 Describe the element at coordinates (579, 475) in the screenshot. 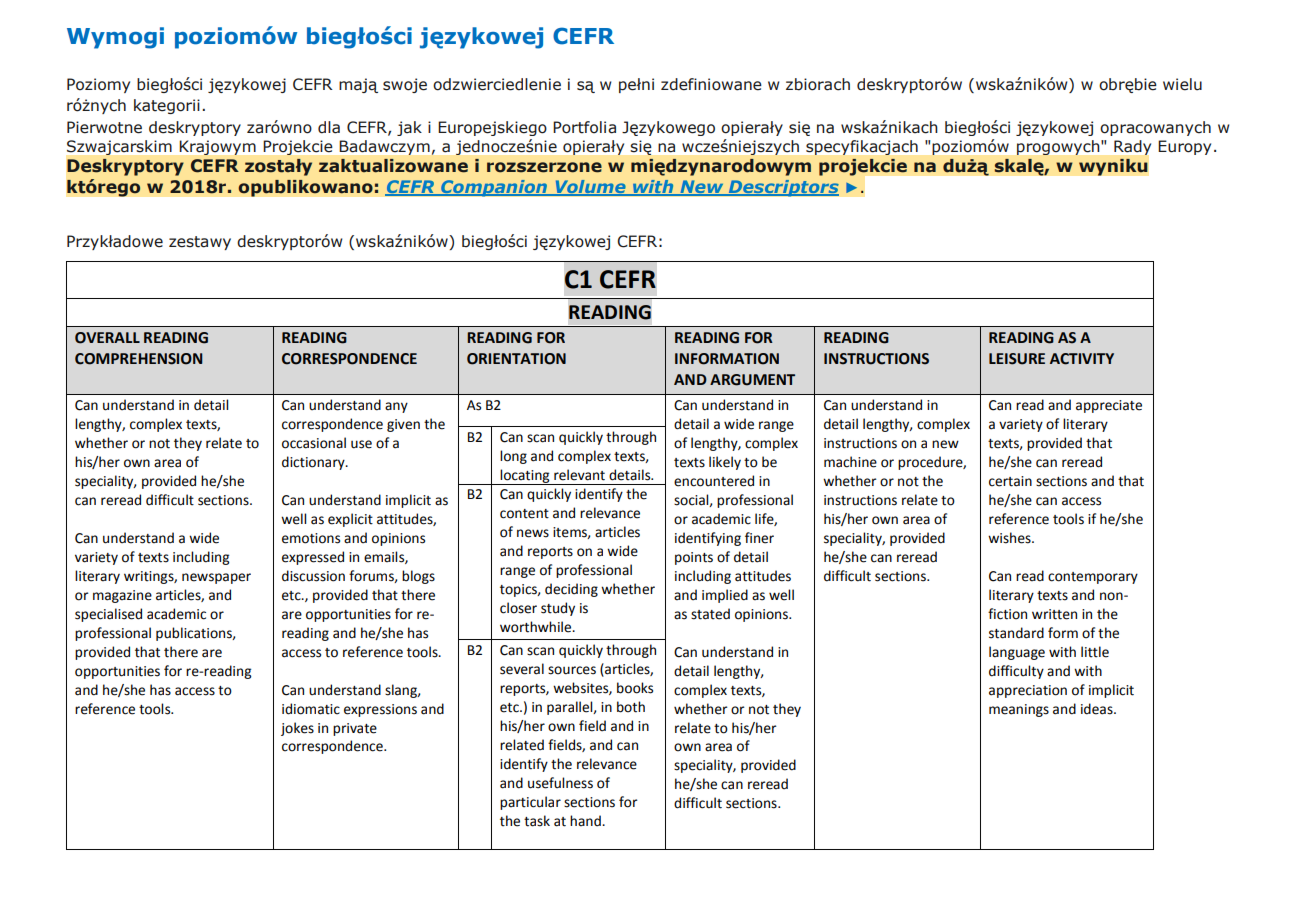

I see `relevant` at that location.
